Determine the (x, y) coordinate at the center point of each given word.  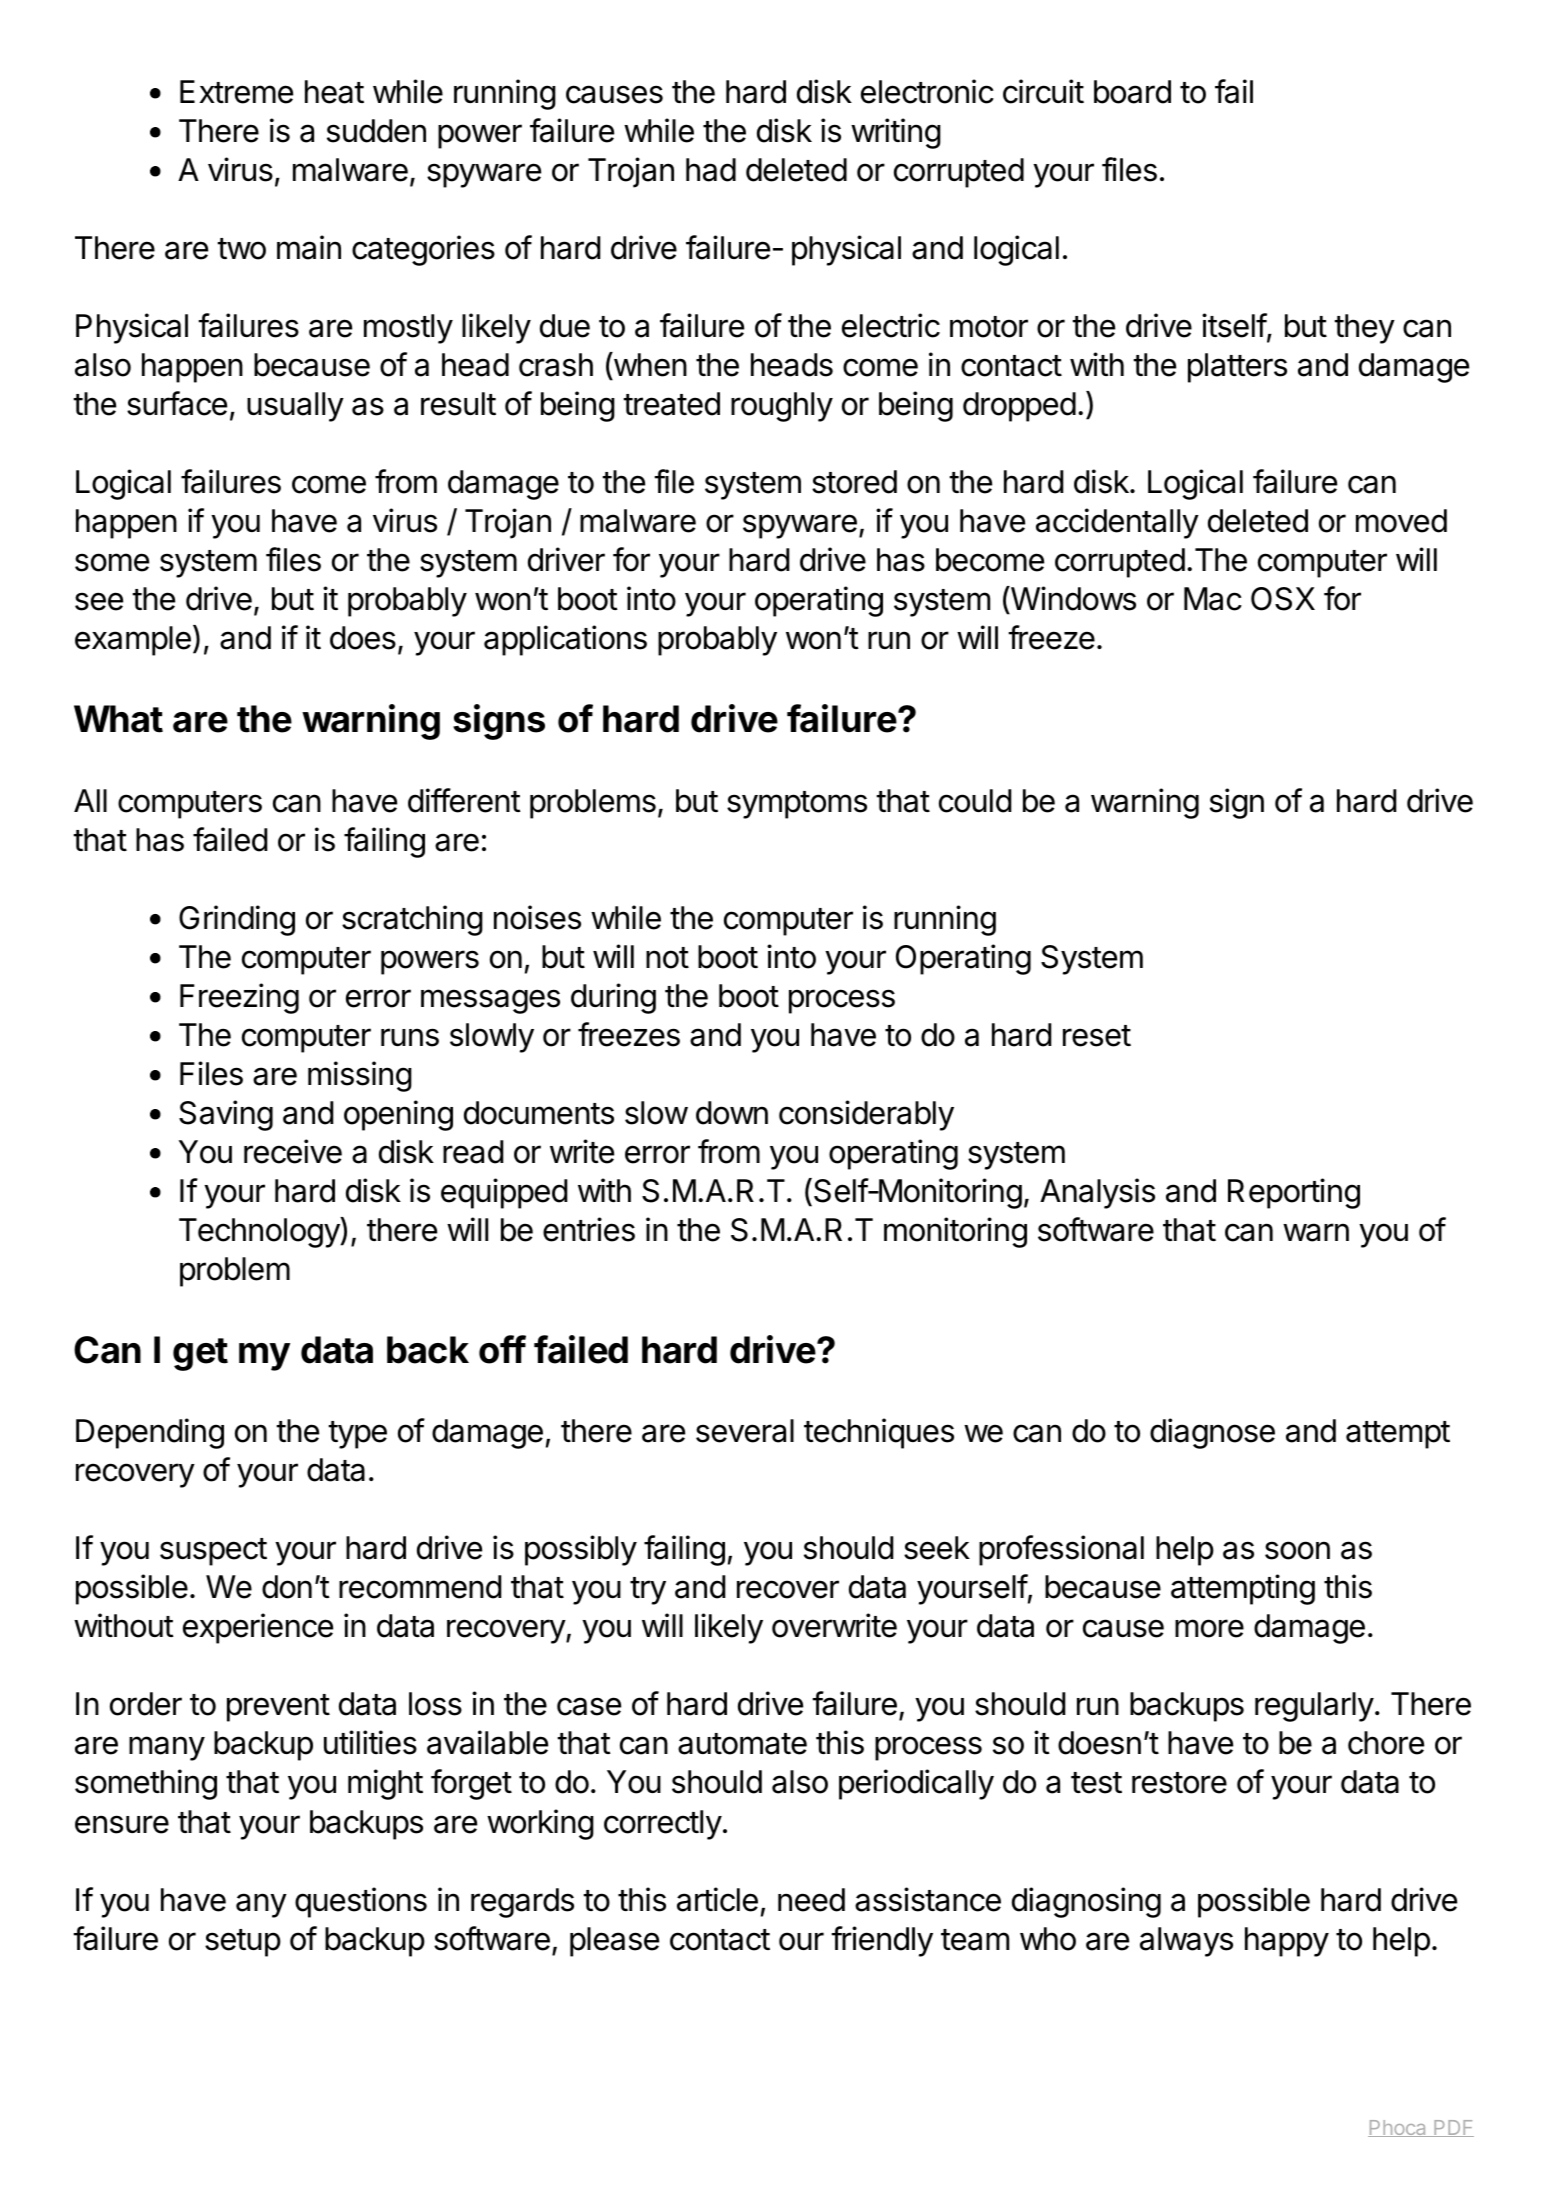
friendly (882, 1941)
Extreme (236, 92)
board (1132, 92)
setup (243, 1943)
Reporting (1294, 1193)
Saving (226, 1115)
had (711, 170)
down (732, 1113)
